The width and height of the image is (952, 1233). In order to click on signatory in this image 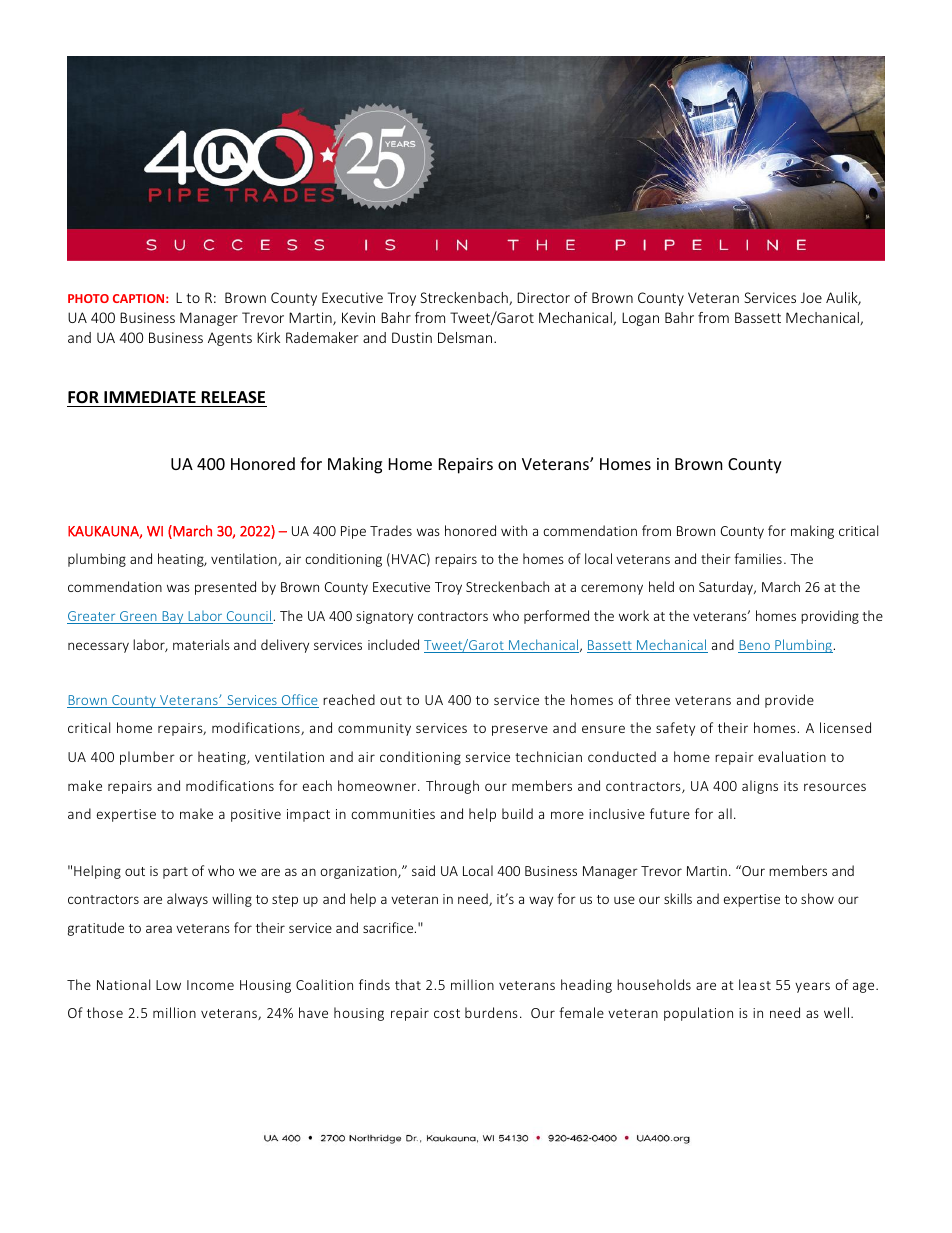, I will do `click(384, 617)`.
